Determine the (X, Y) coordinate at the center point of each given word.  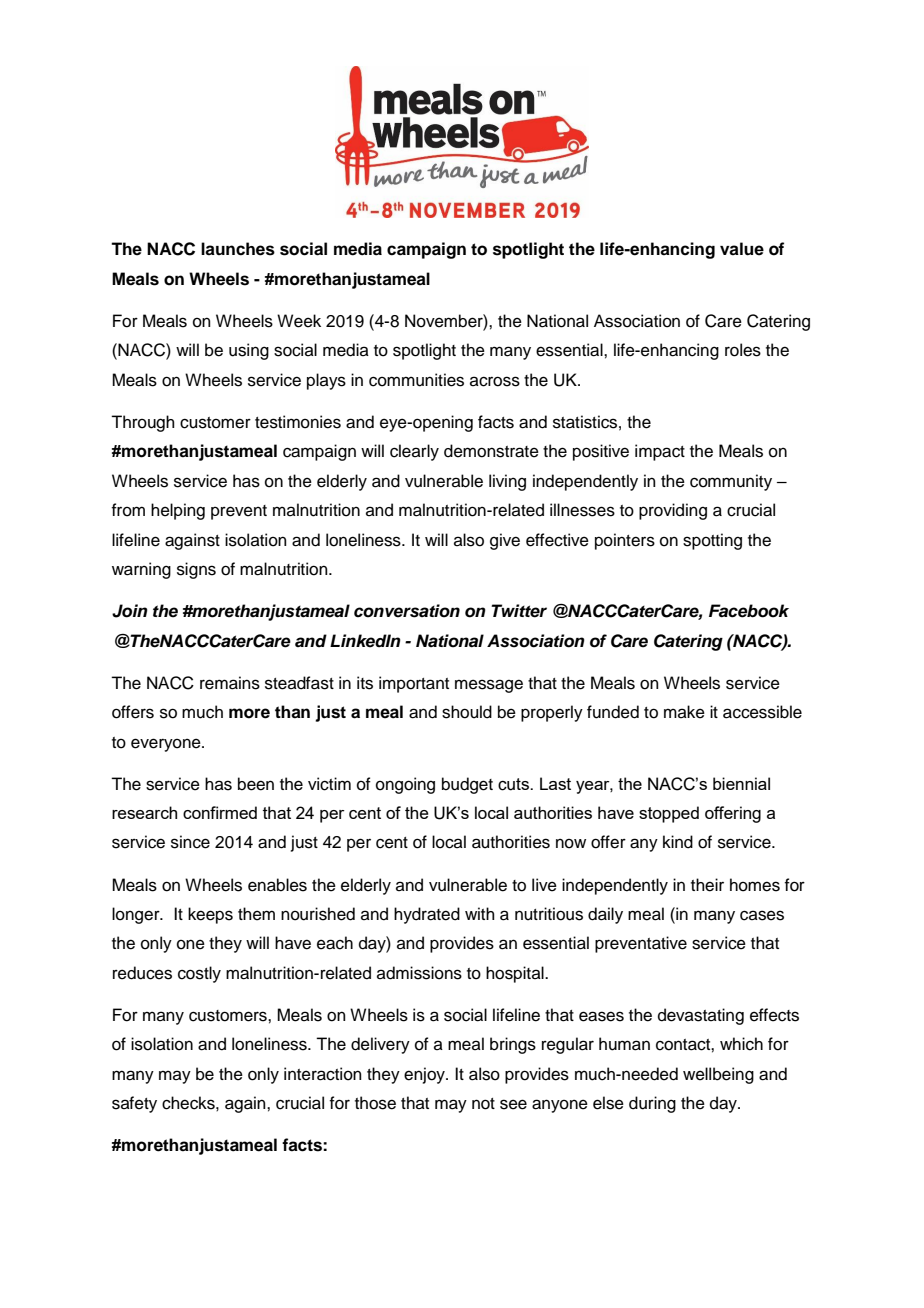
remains (230, 683)
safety (134, 1104)
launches (238, 249)
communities (416, 380)
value (742, 249)
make (684, 712)
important (414, 684)
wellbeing (718, 1075)
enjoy (425, 1075)
